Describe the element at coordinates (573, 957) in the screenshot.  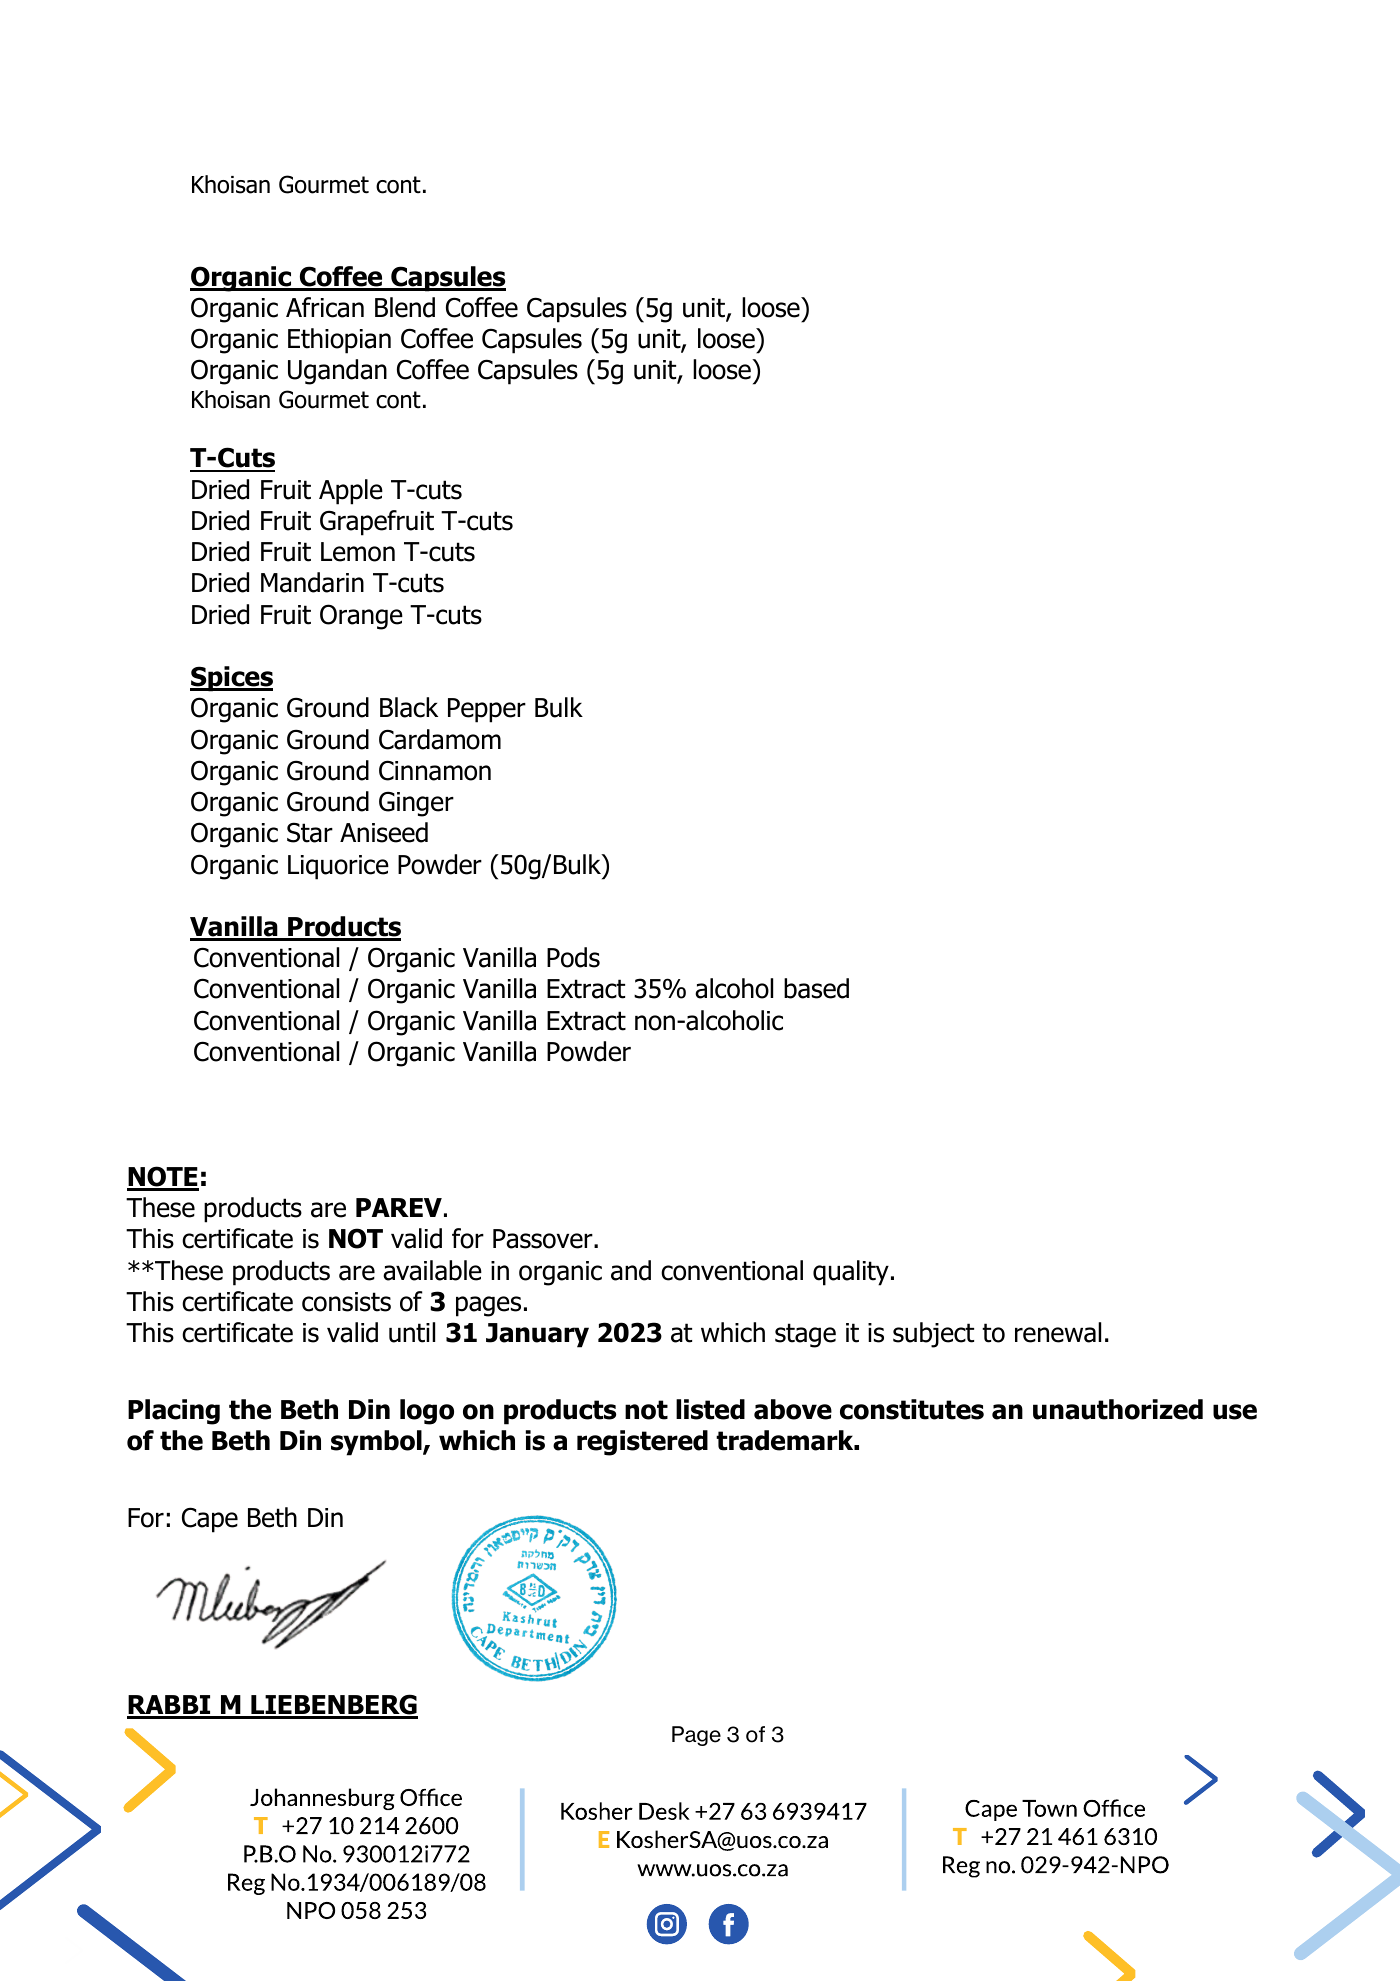
I see `Pods` at that location.
